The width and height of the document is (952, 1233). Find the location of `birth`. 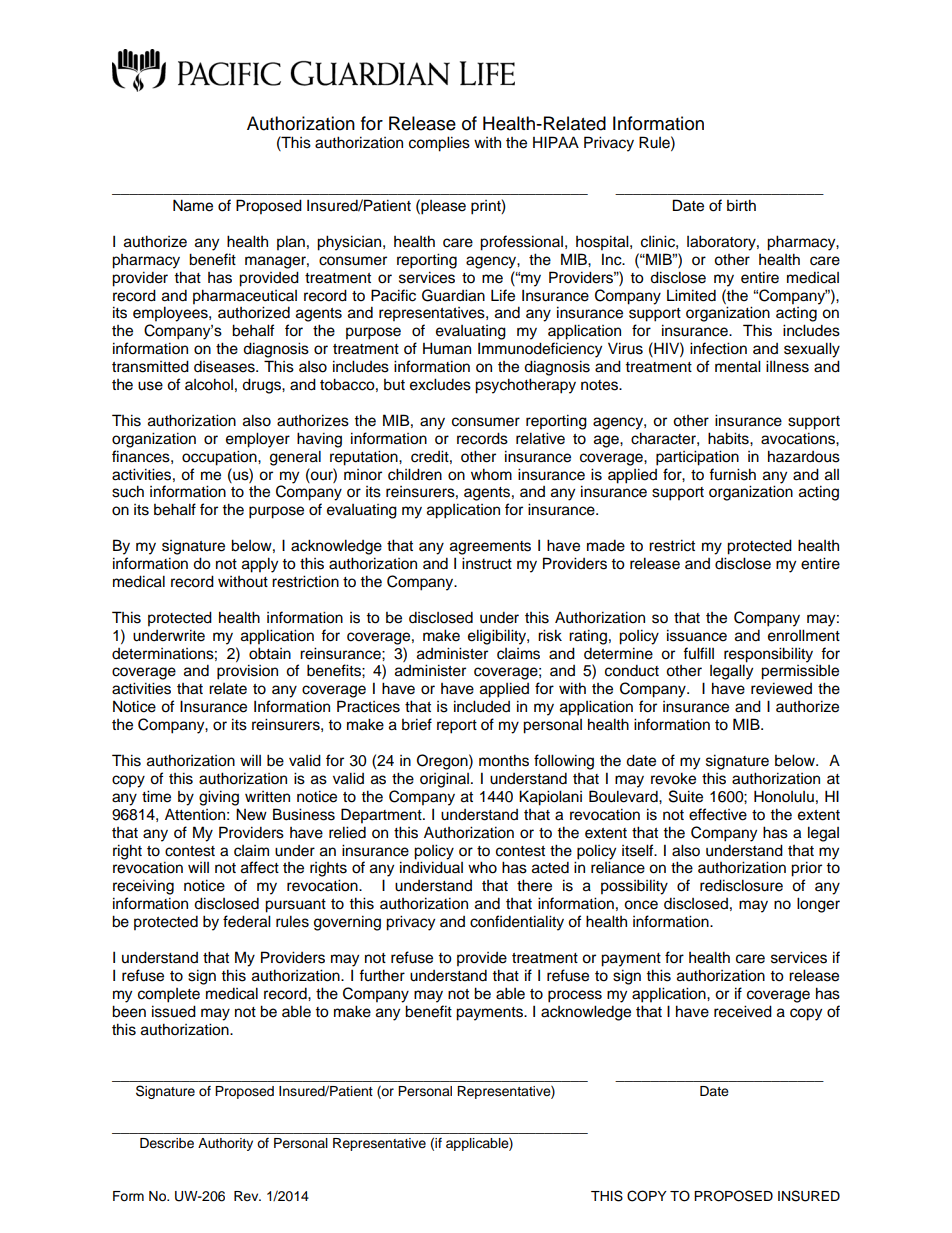

birth is located at coordinates (741, 205).
